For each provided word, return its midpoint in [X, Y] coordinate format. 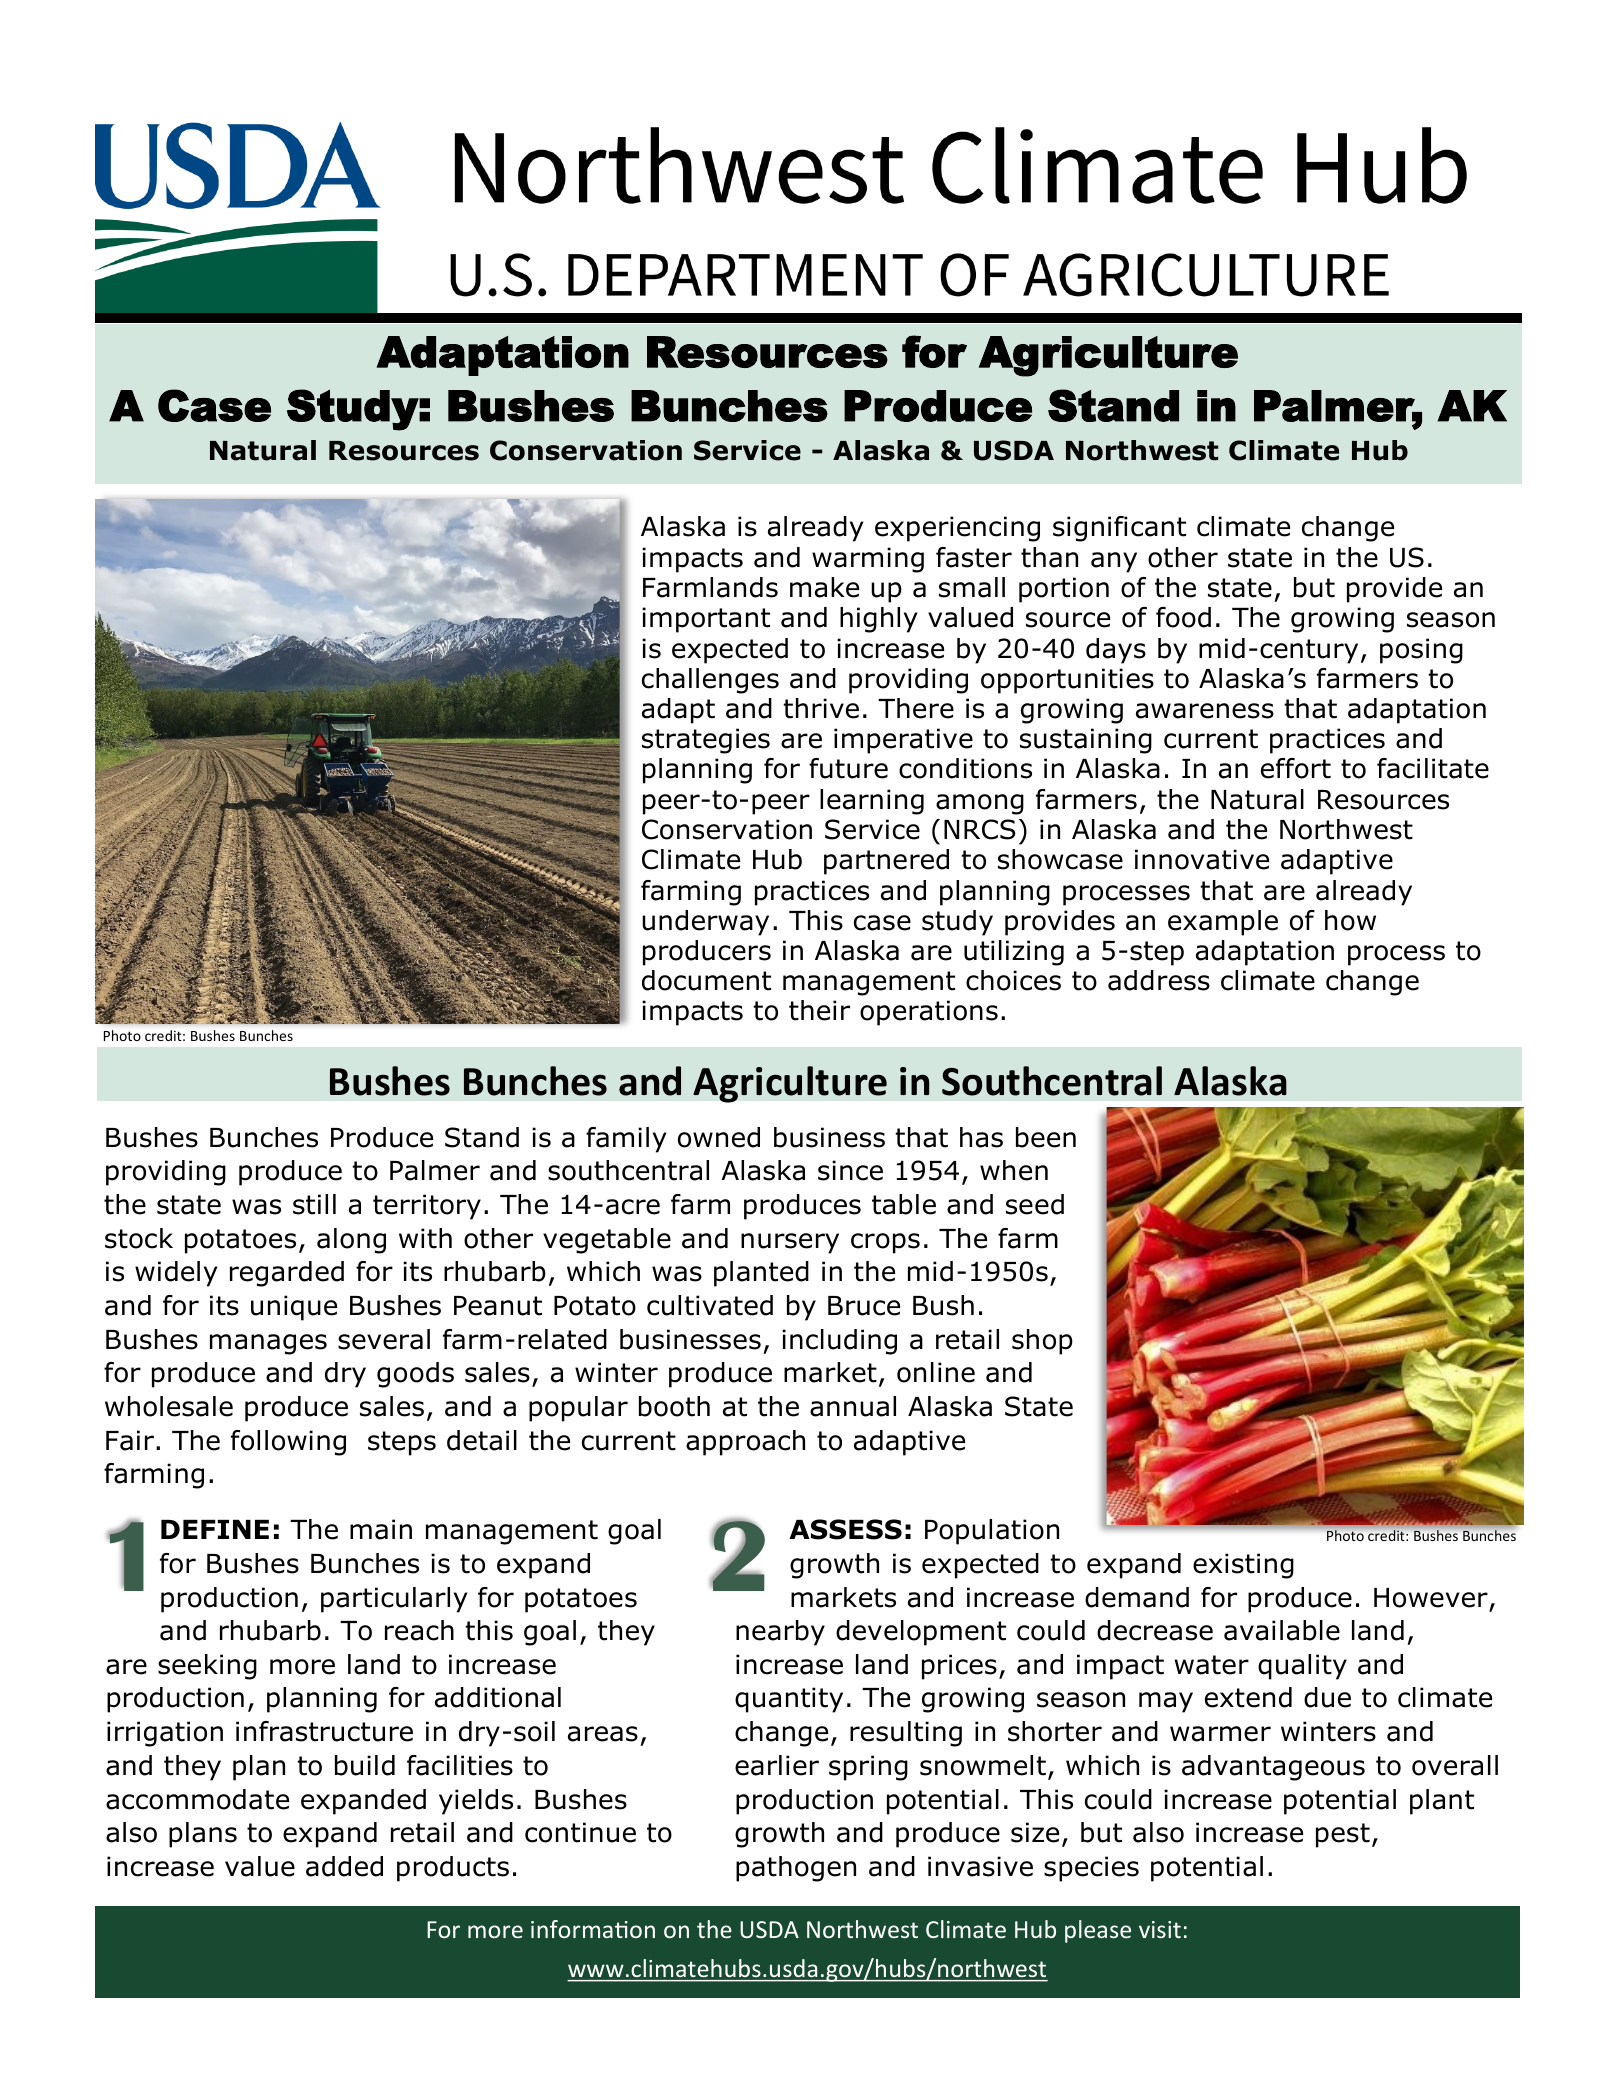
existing [1243, 1566]
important [706, 620]
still [314, 1204]
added [344, 1866]
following [288, 1443]
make [824, 587]
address [1159, 980]
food [1183, 617]
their [819, 1010]
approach [745, 1443]
